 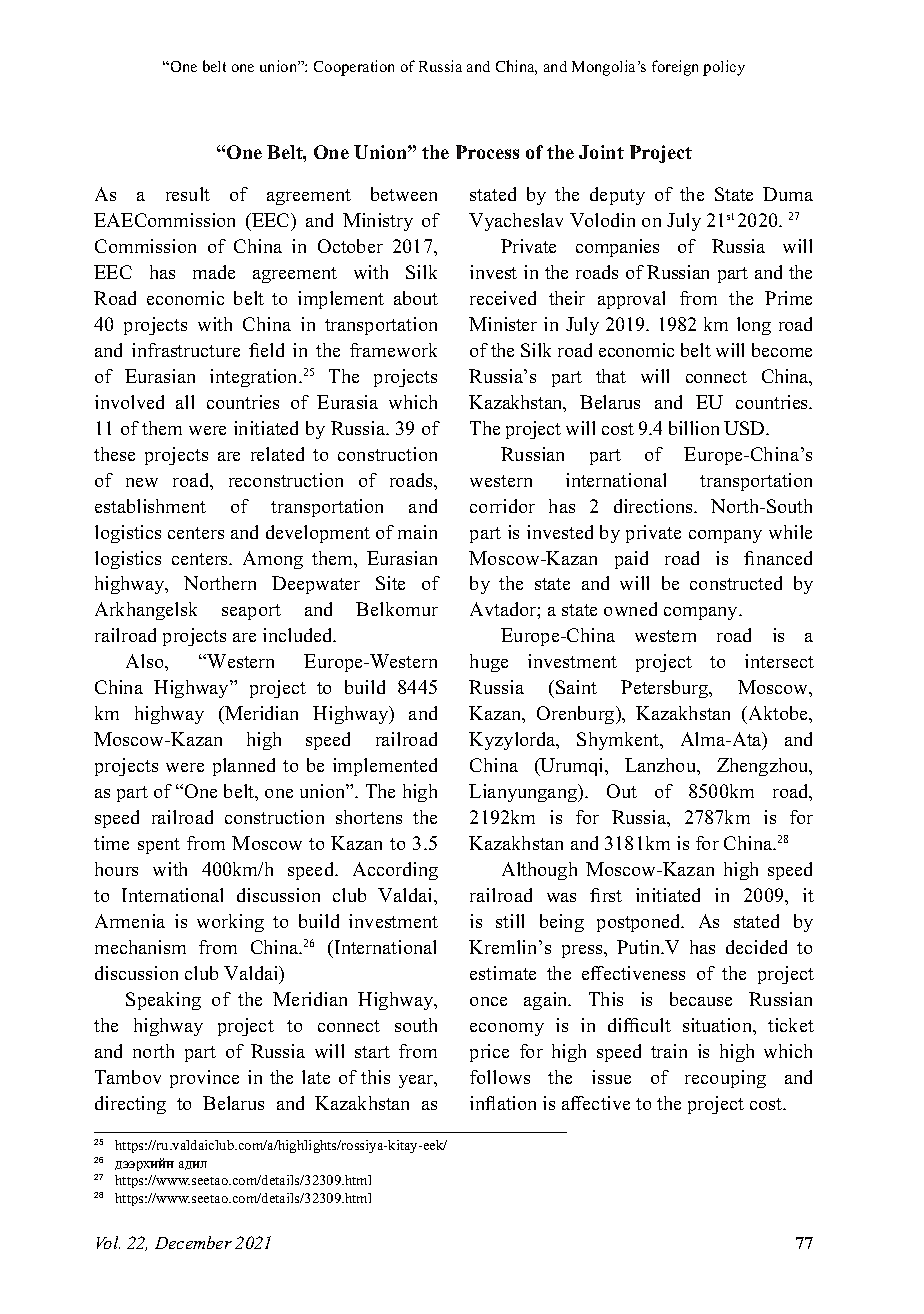 I want to click on recouping, so click(x=725, y=1079).
